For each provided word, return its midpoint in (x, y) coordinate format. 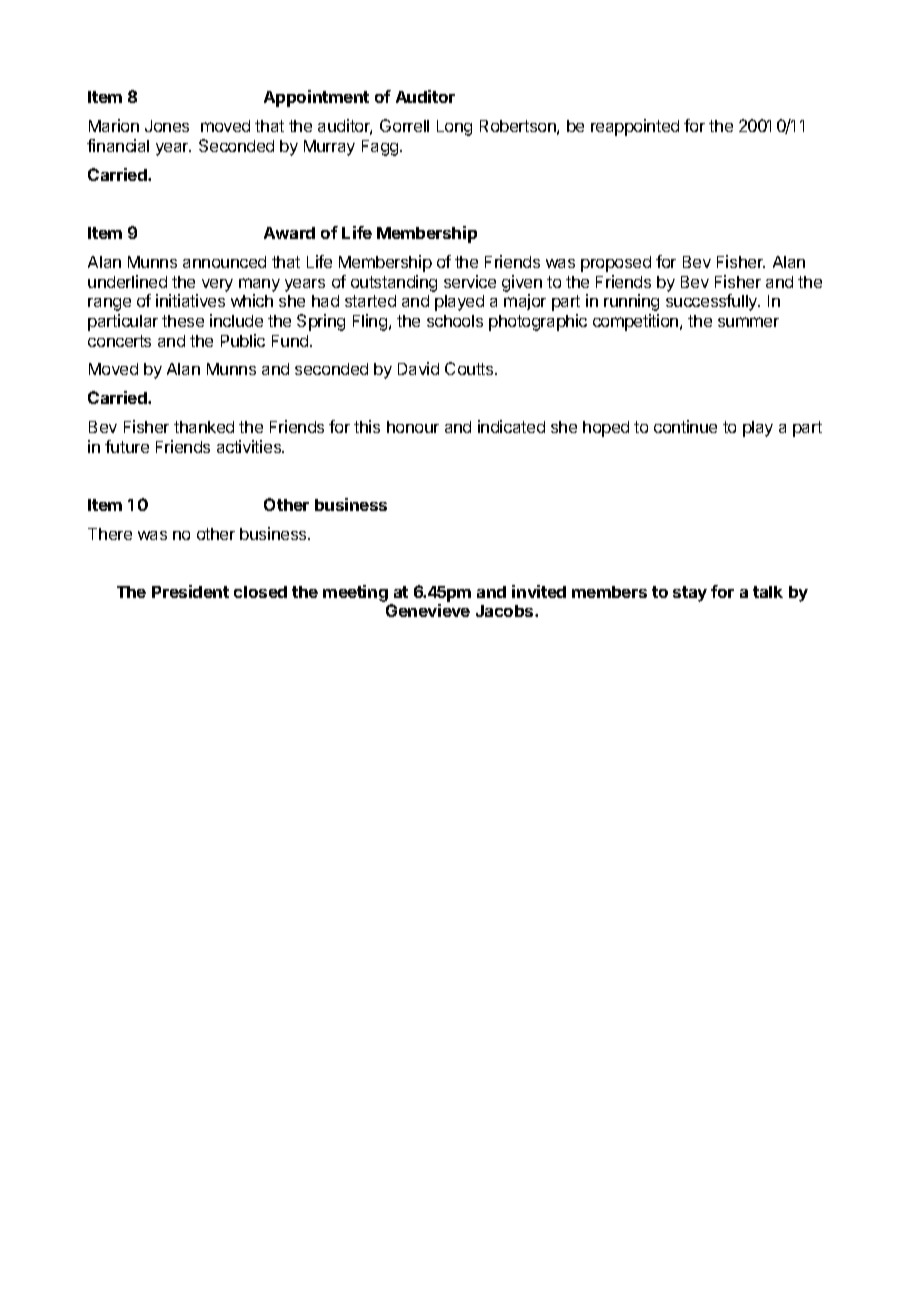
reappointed (635, 127)
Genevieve (428, 610)
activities (250, 446)
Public (243, 340)
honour (413, 427)
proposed (616, 264)
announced (224, 262)
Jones (167, 126)
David (418, 368)
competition (637, 322)
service (470, 281)
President (190, 591)
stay (690, 594)
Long (454, 128)
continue (685, 426)
